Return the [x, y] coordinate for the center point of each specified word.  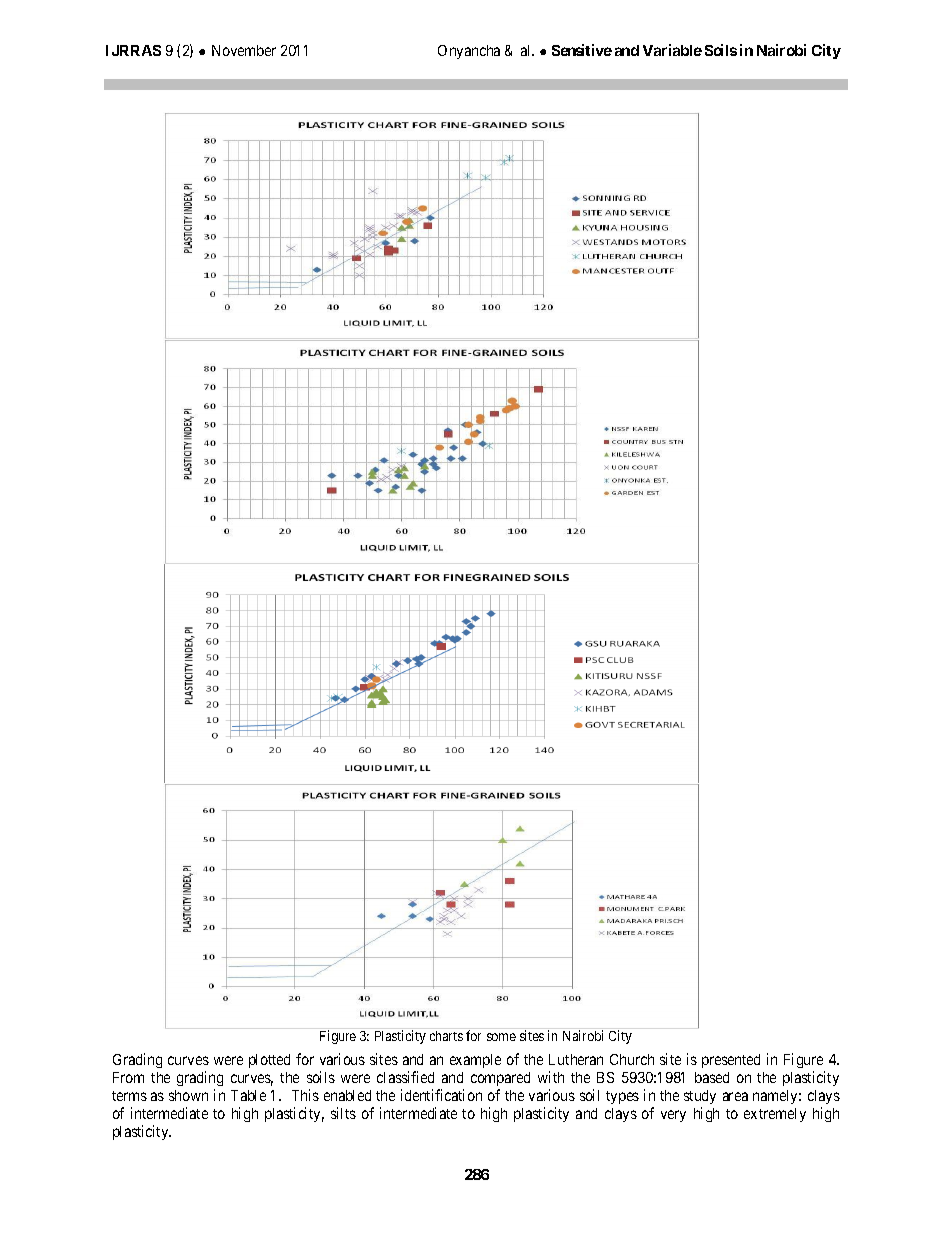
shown [188, 1095]
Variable [672, 50]
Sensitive [582, 50]
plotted [269, 1061]
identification [441, 1095]
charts [446, 1036]
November [244, 50]
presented [731, 1061]
